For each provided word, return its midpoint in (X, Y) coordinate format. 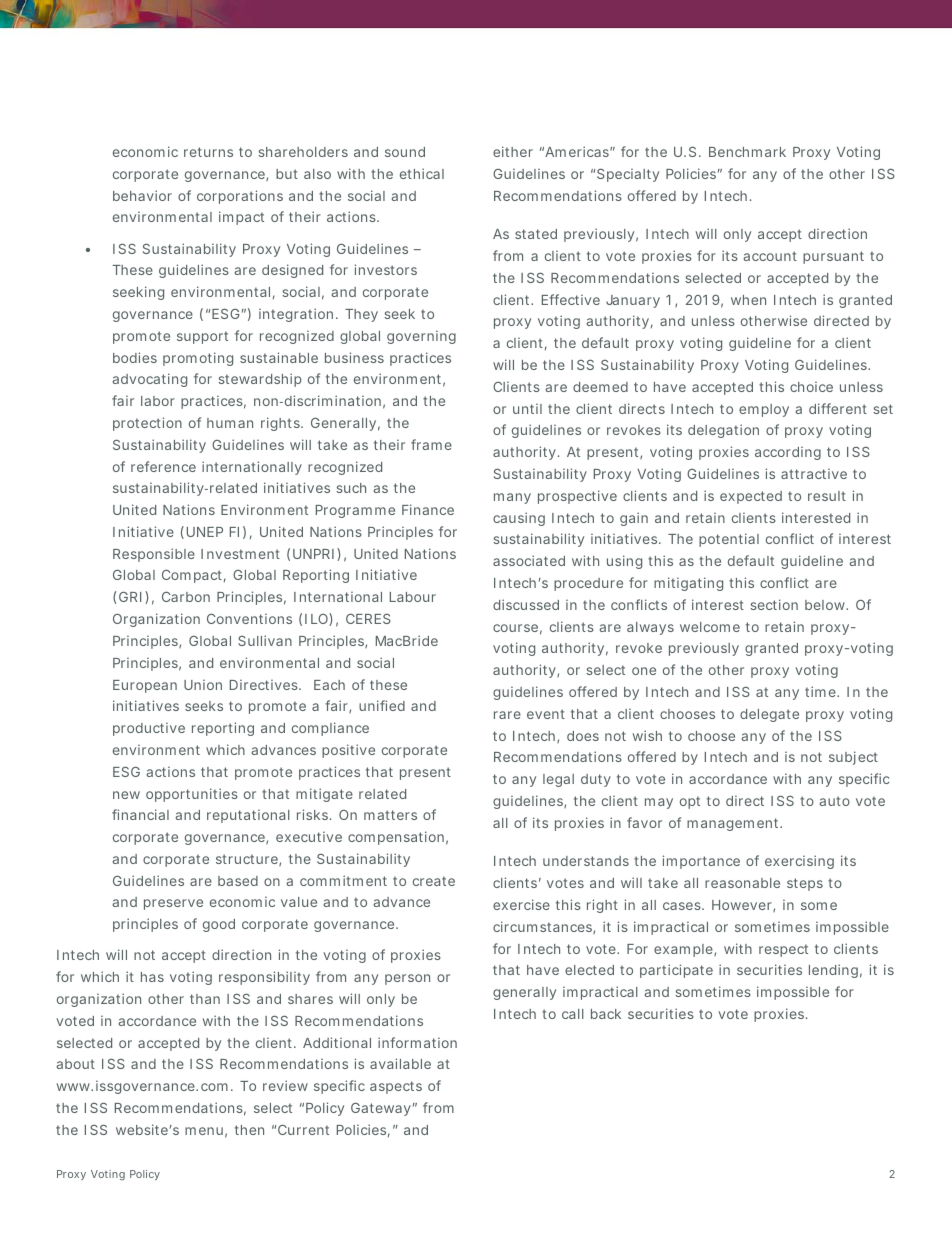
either (513, 151)
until (527, 409)
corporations (240, 197)
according (788, 453)
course (517, 629)
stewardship (260, 380)
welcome (710, 627)
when (748, 300)
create (434, 881)
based (238, 881)
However (743, 906)
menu (206, 1132)
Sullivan (265, 640)
